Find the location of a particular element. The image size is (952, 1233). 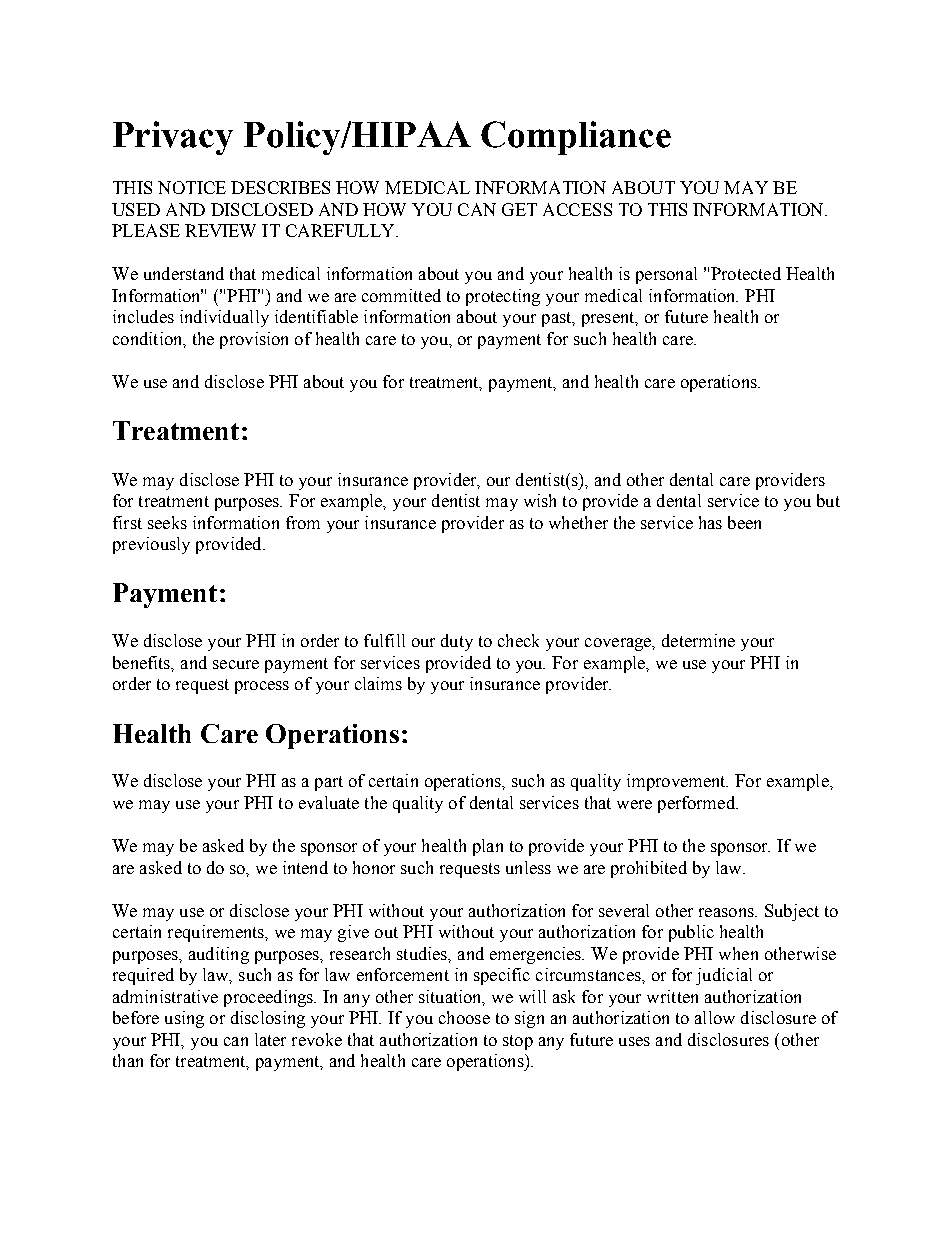

NOTICE is located at coordinates (192, 187).
